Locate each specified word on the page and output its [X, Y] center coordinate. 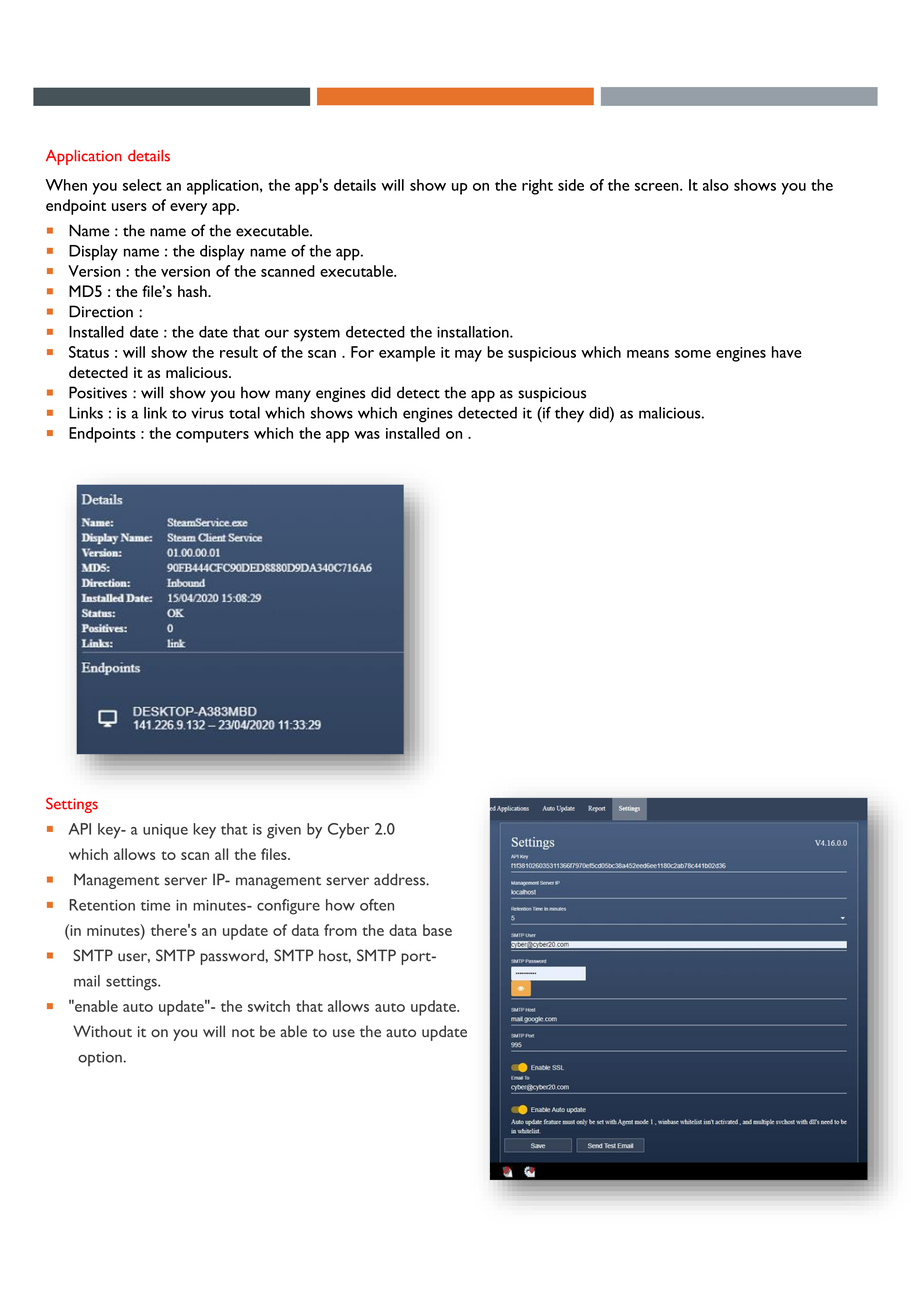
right [537, 187]
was [367, 435]
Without [102, 1031]
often [377, 905]
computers [212, 436]
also [716, 185]
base [437, 930]
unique [165, 831]
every [188, 209]
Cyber [348, 831]
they [569, 415]
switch [269, 1006]
